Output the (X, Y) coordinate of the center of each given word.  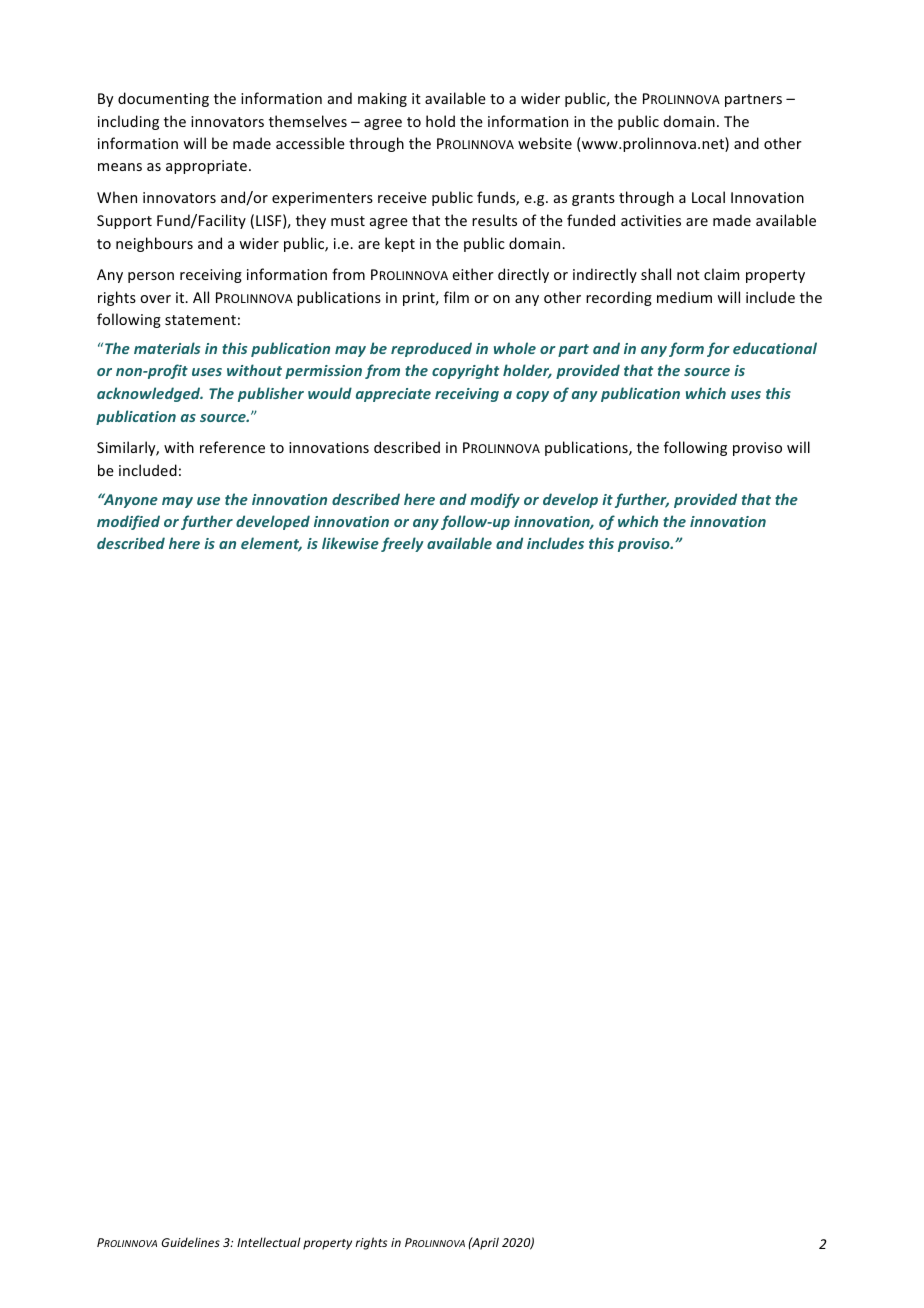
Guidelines (190, 1242)
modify (495, 500)
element (271, 544)
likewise (350, 543)
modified (128, 522)
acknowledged (150, 394)
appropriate (206, 167)
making (382, 99)
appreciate (393, 395)
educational (775, 348)
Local (708, 197)
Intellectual (269, 1242)
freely (402, 544)
